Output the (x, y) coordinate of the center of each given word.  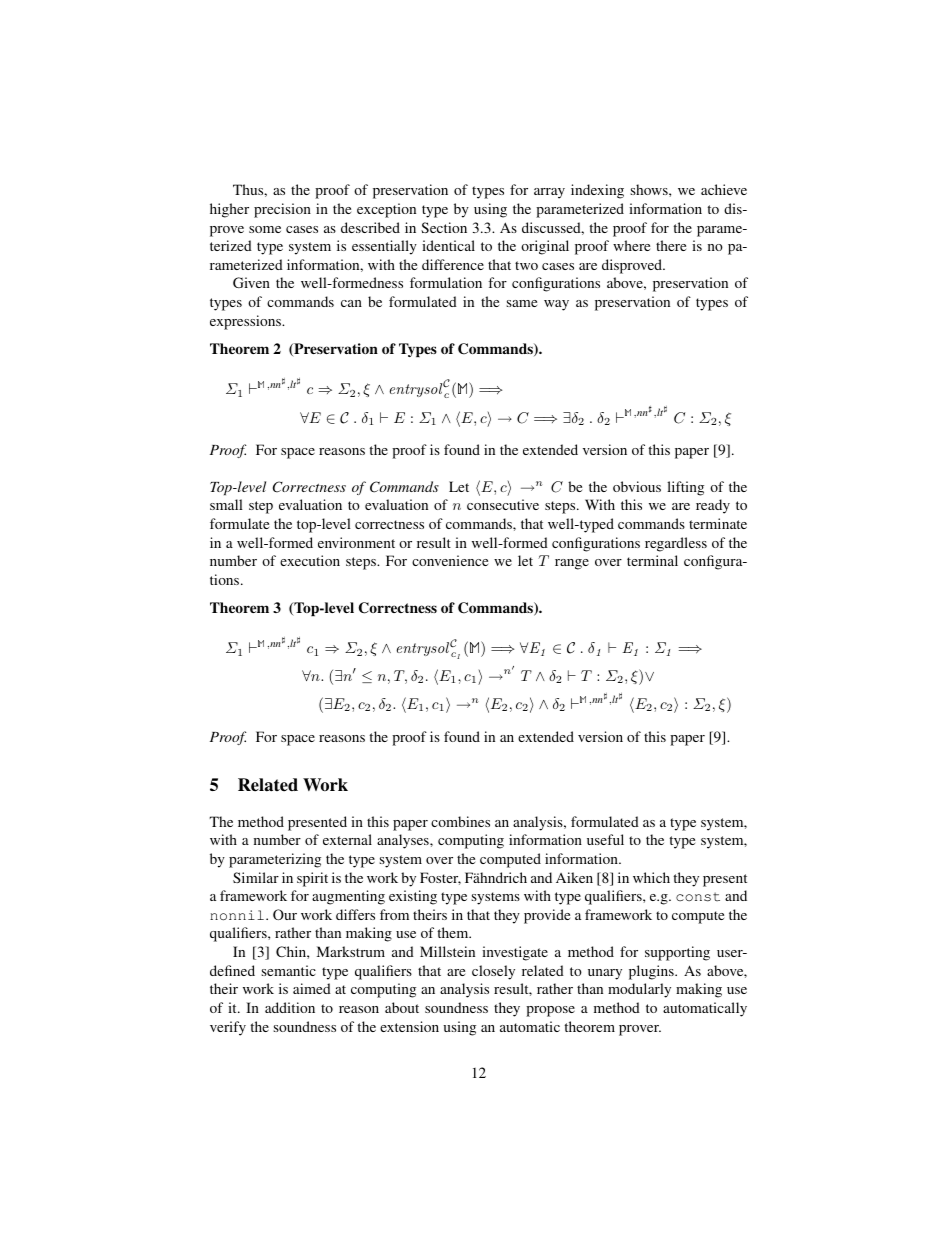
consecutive (503, 504)
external (347, 839)
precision (282, 210)
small (226, 504)
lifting (685, 488)
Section (444, 227)
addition (290, 1007)
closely (493, 972)
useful (605, 839)
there (671, 245)
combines (460, 821)
